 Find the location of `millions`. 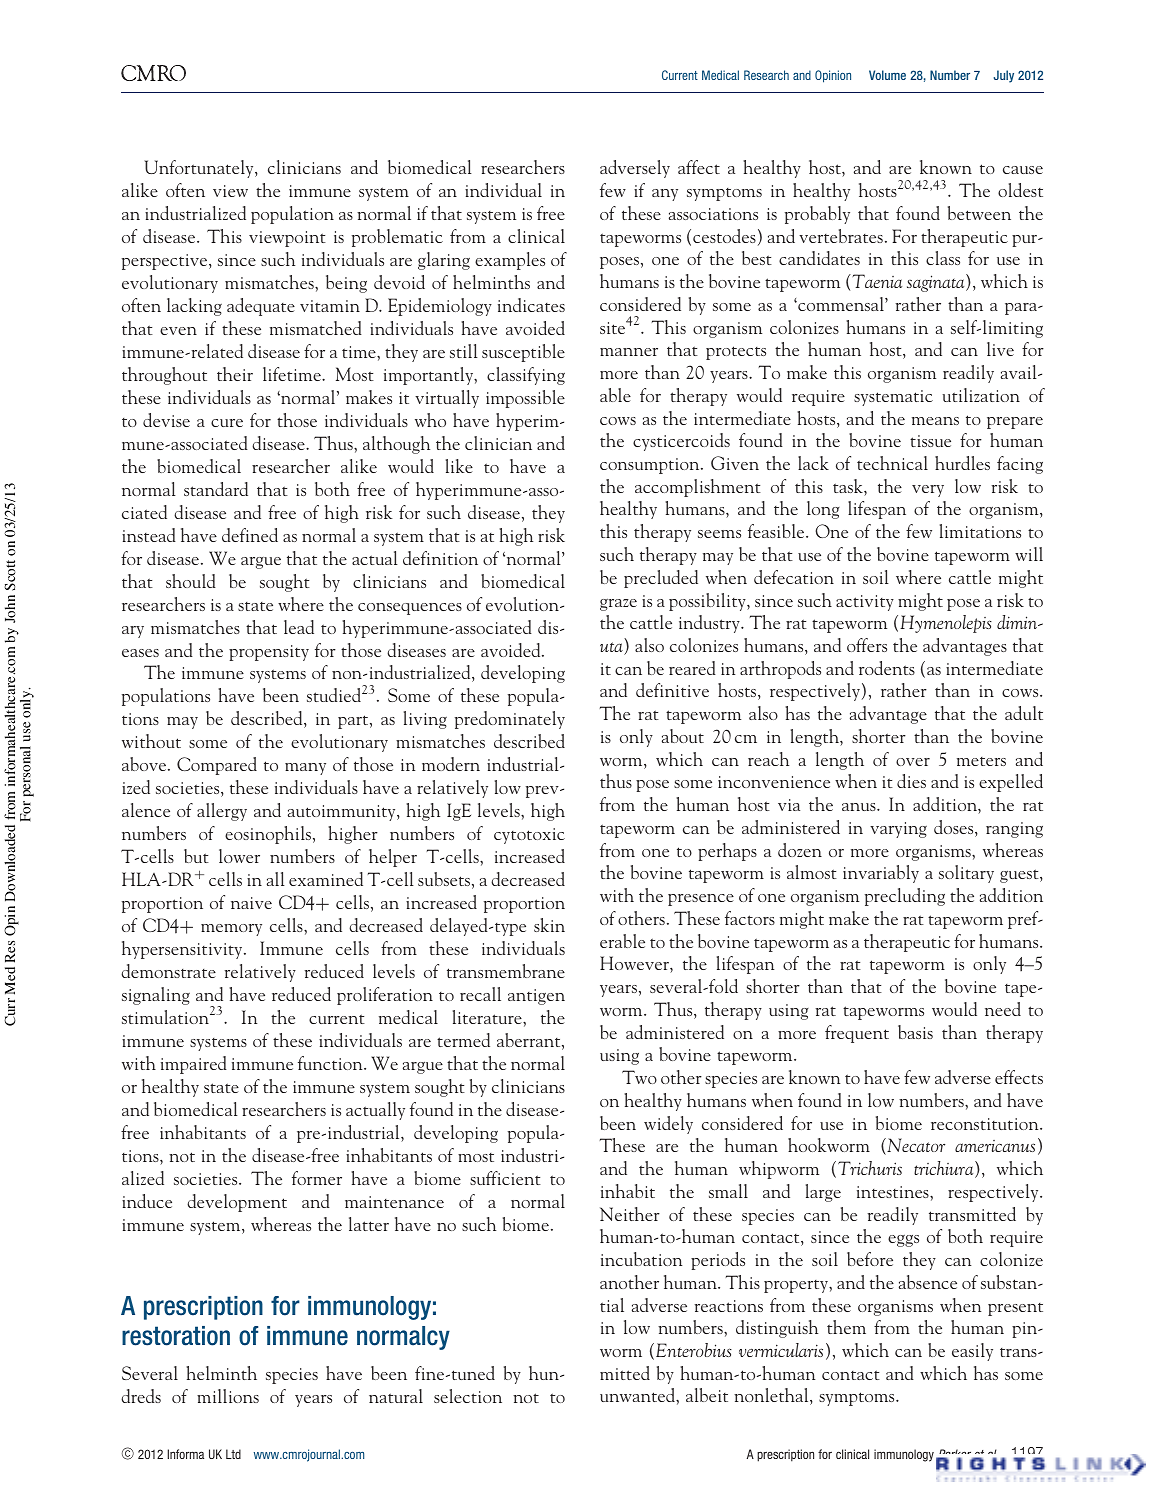

millions is located at coordinates (228, 1396).
